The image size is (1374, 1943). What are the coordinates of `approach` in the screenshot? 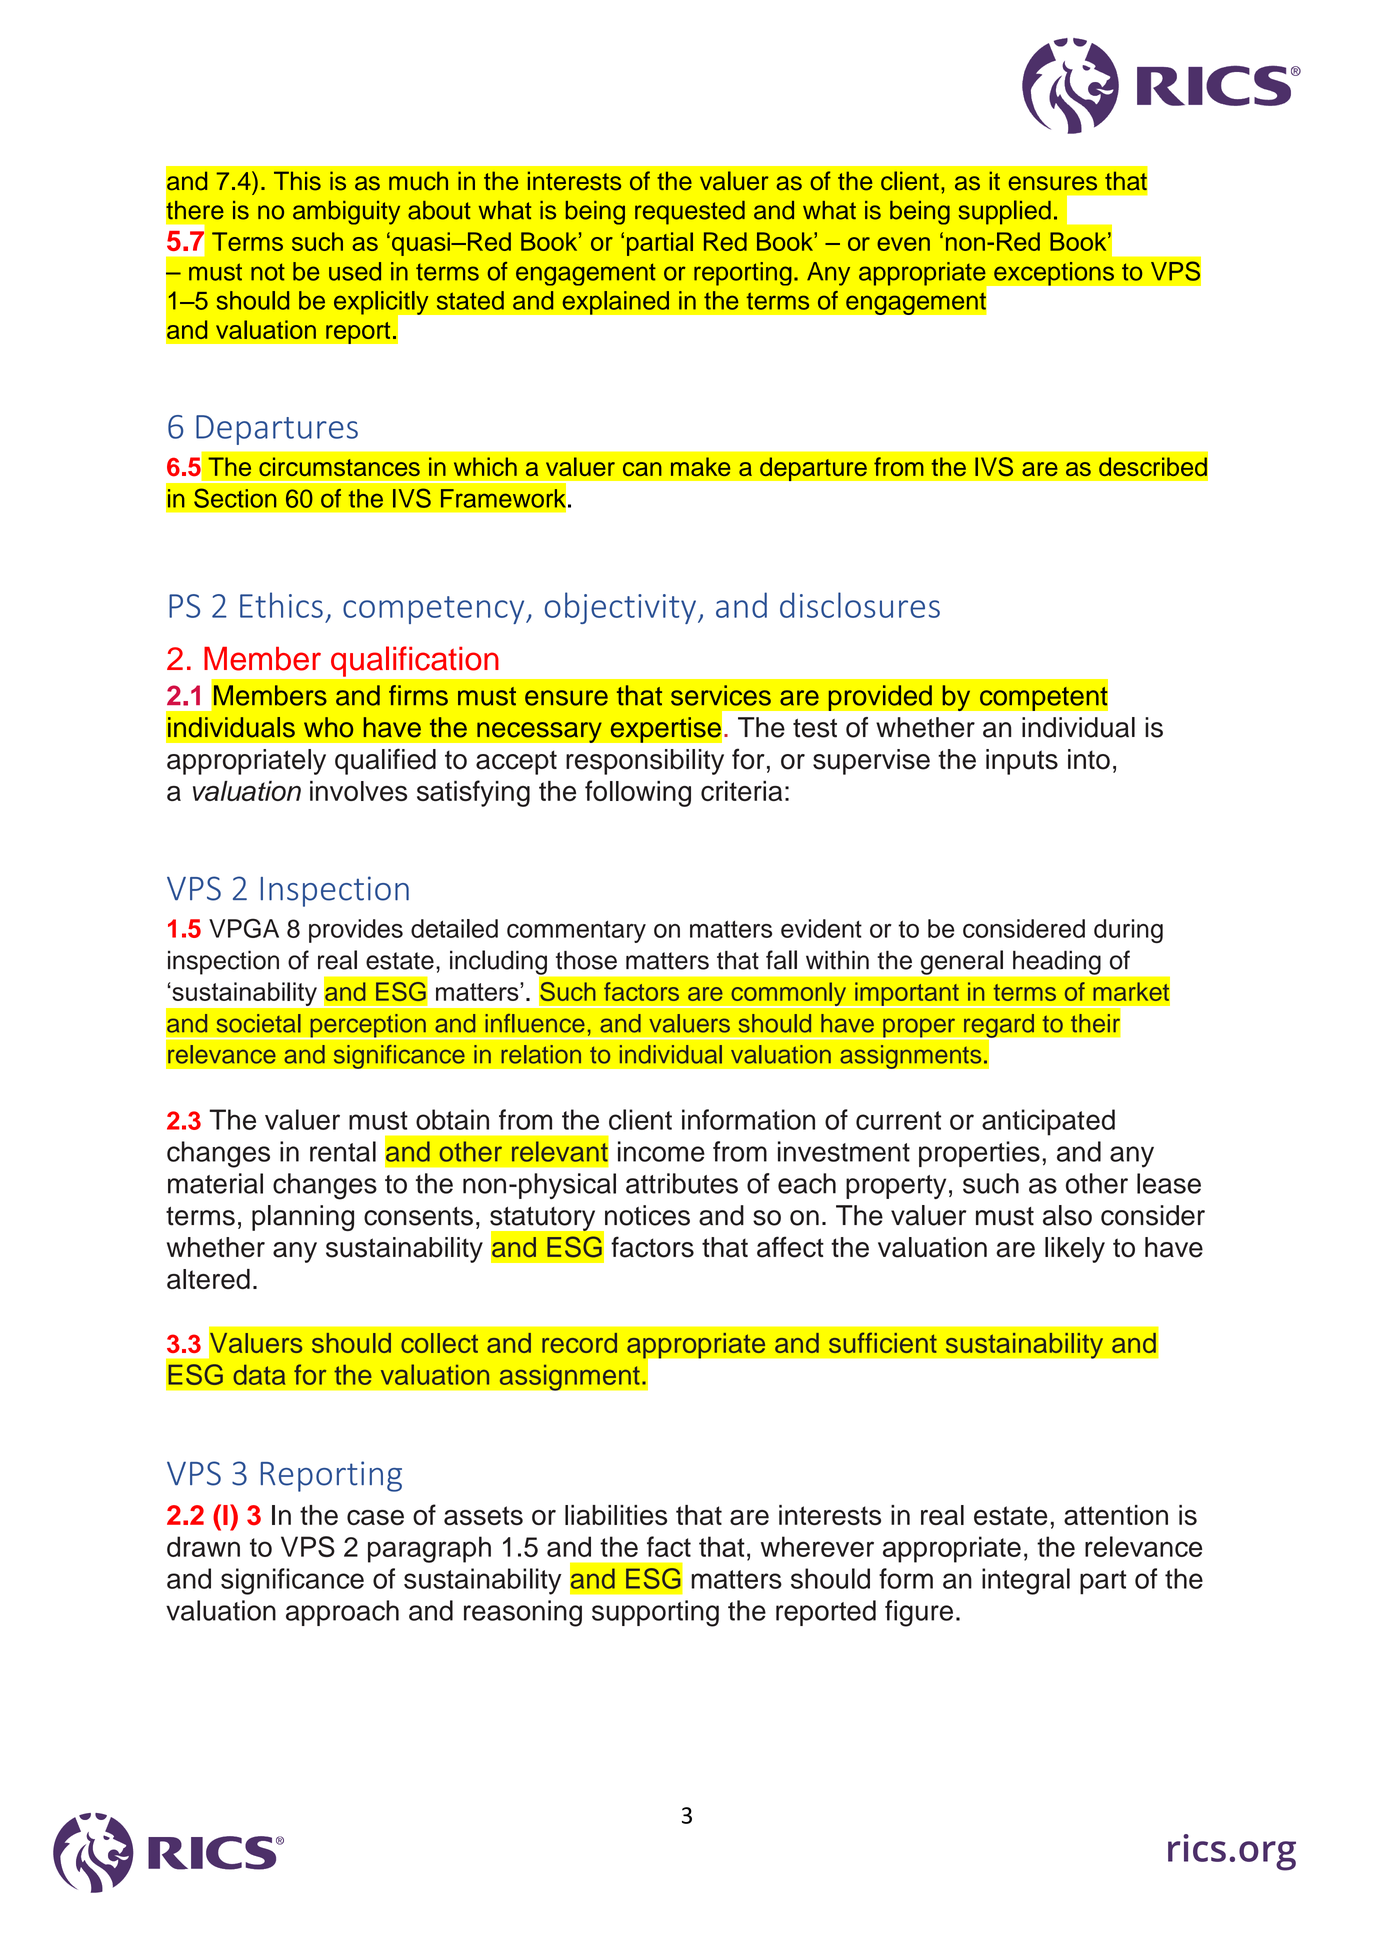 It's located at (342, 1613).
